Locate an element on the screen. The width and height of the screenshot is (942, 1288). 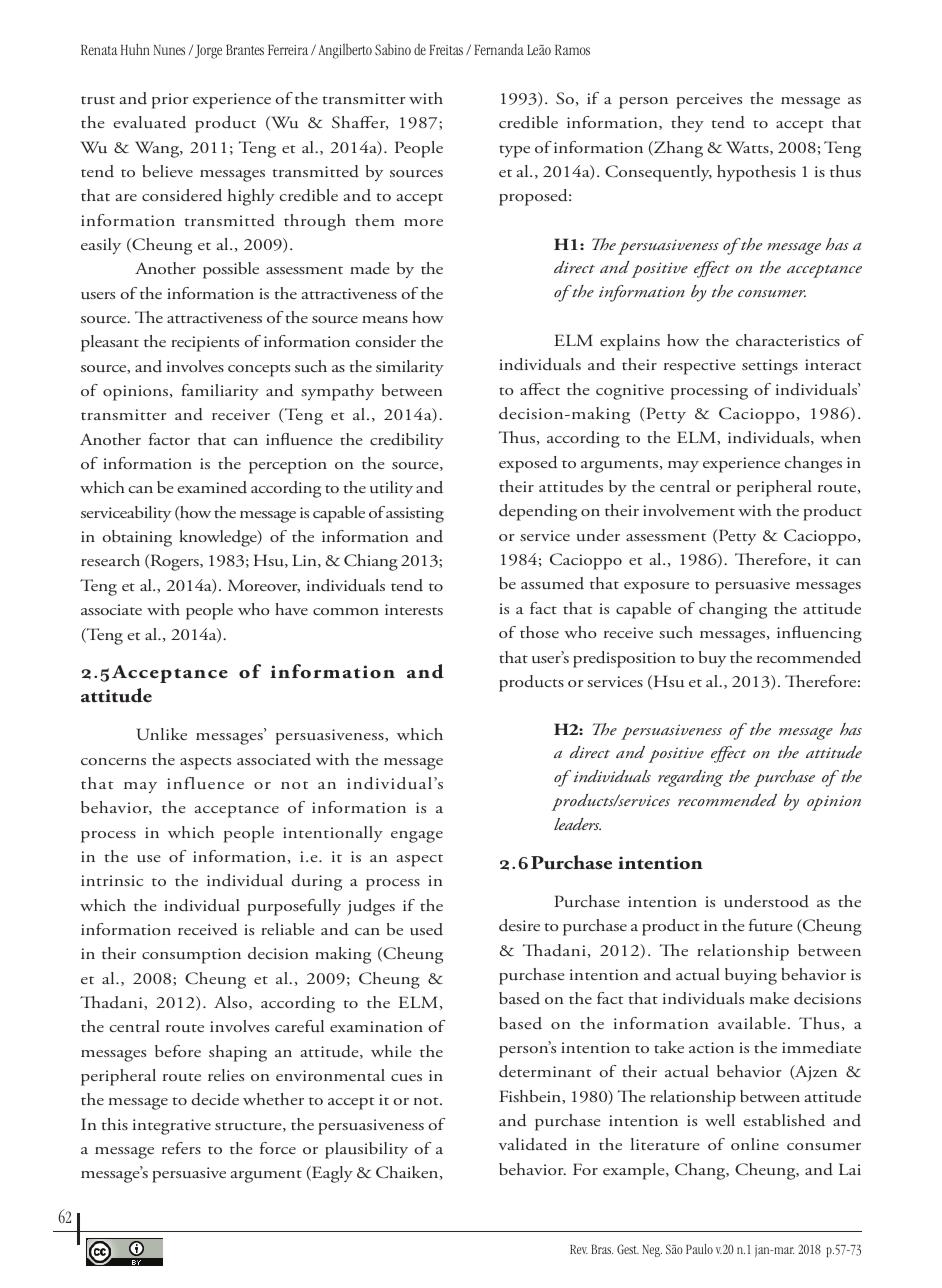
involvement is located at coordinates (689, 510).
